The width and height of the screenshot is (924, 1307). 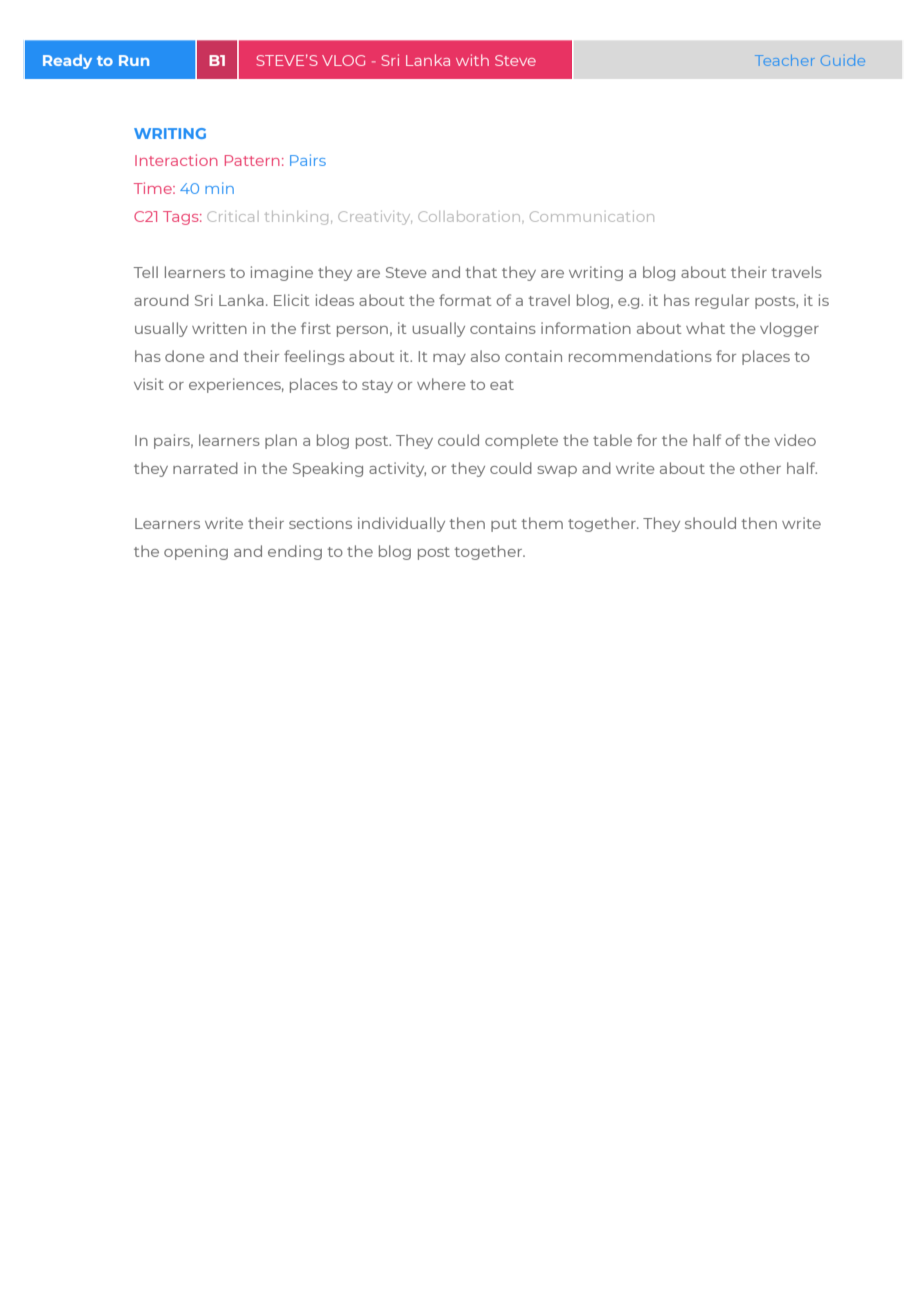 I want to click on Collaboration, so click(x=469, y=216).
